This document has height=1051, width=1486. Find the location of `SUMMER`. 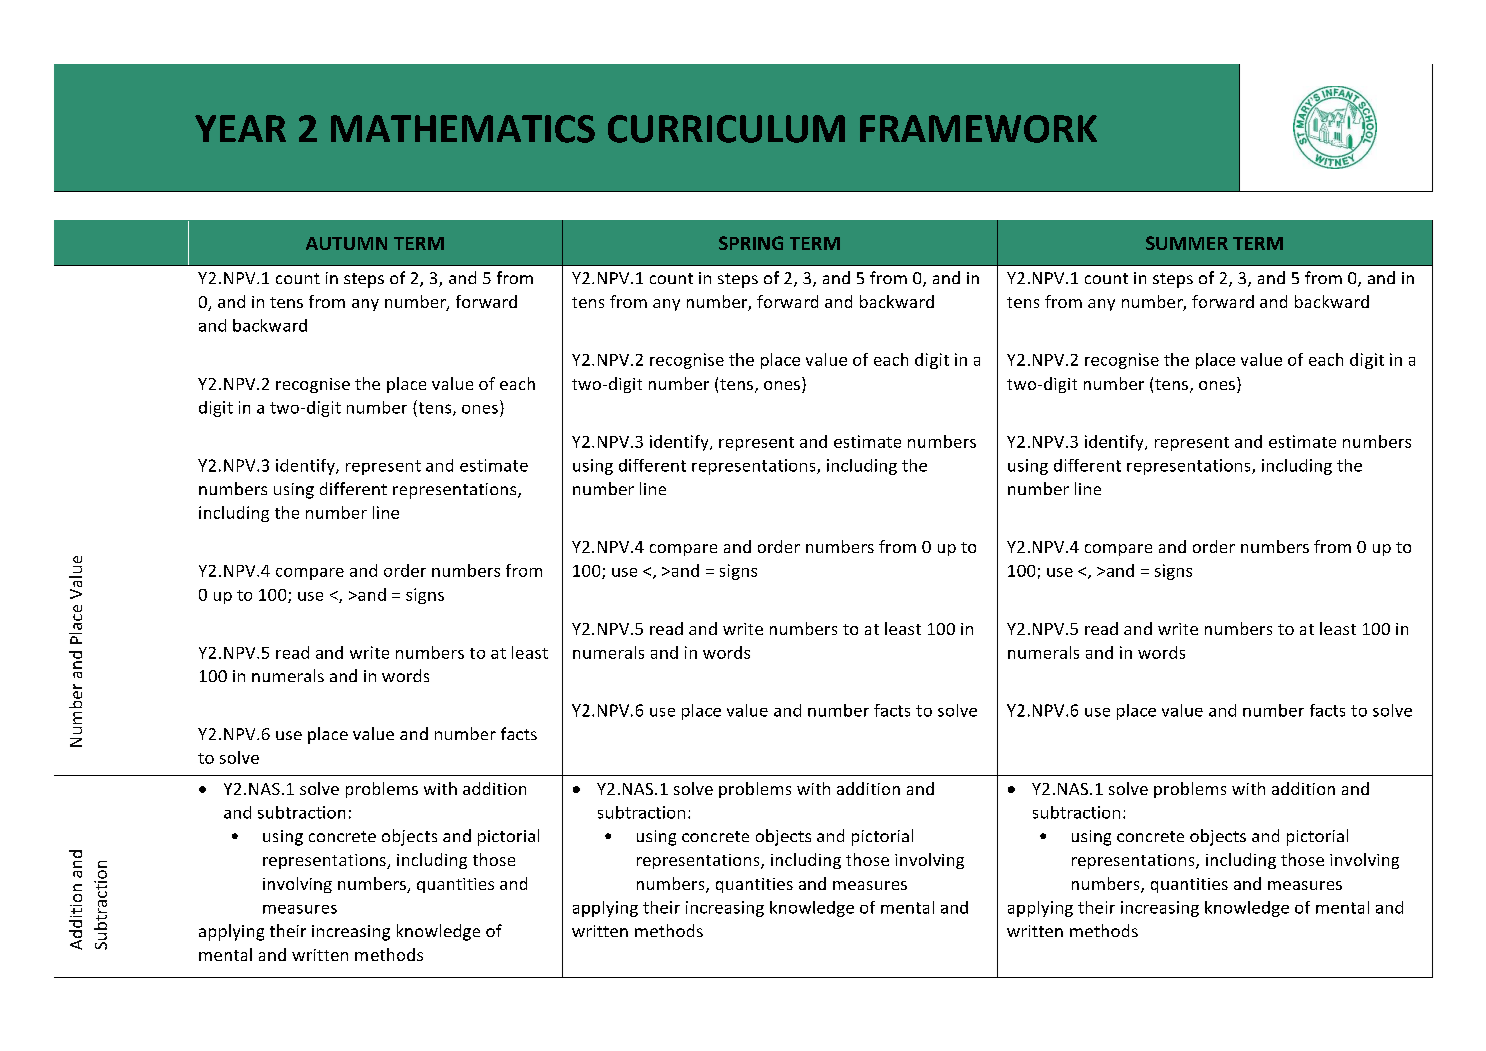

SUMMER is located at coordinates (1187, 243).
